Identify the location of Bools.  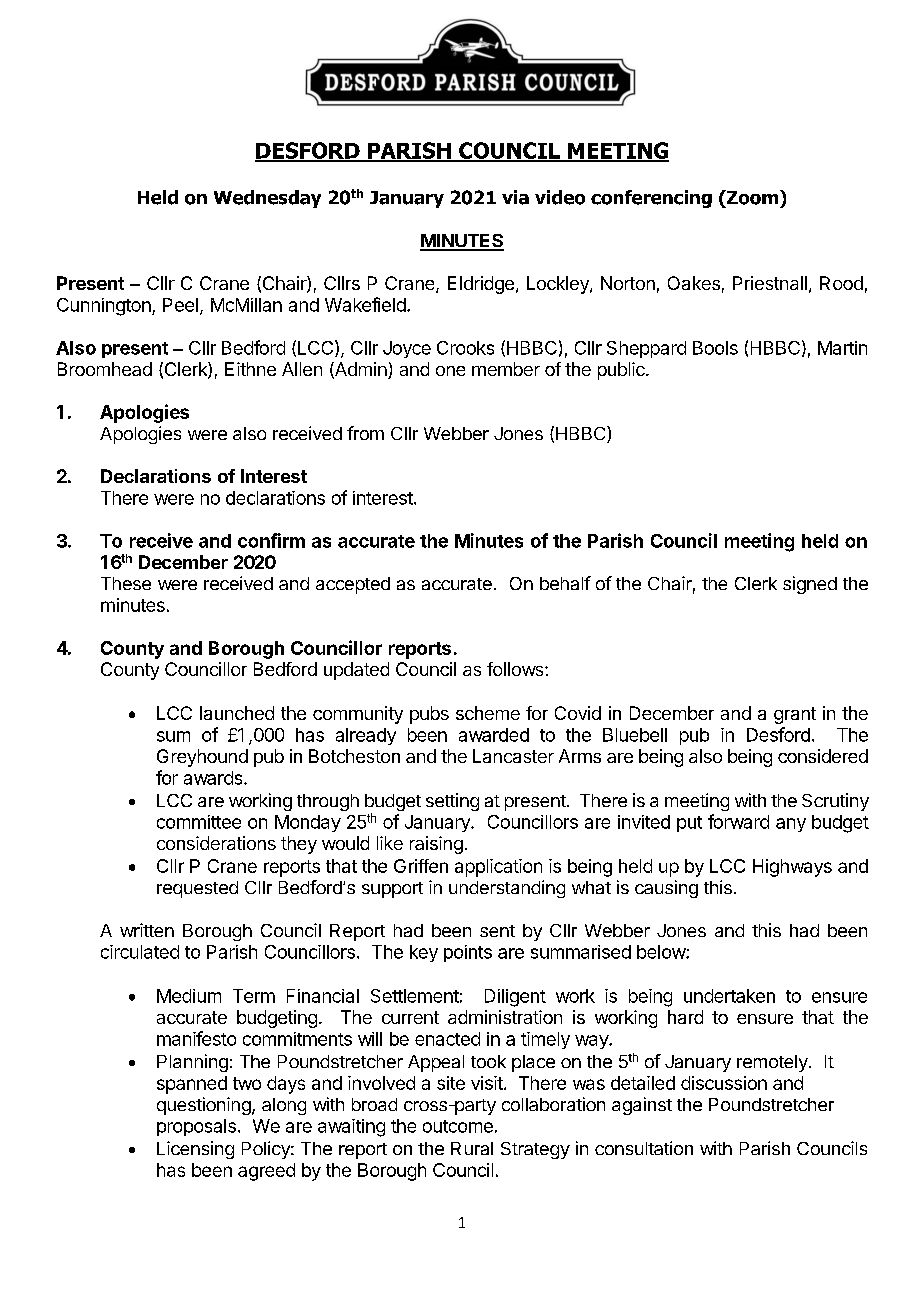
(715, 348).
